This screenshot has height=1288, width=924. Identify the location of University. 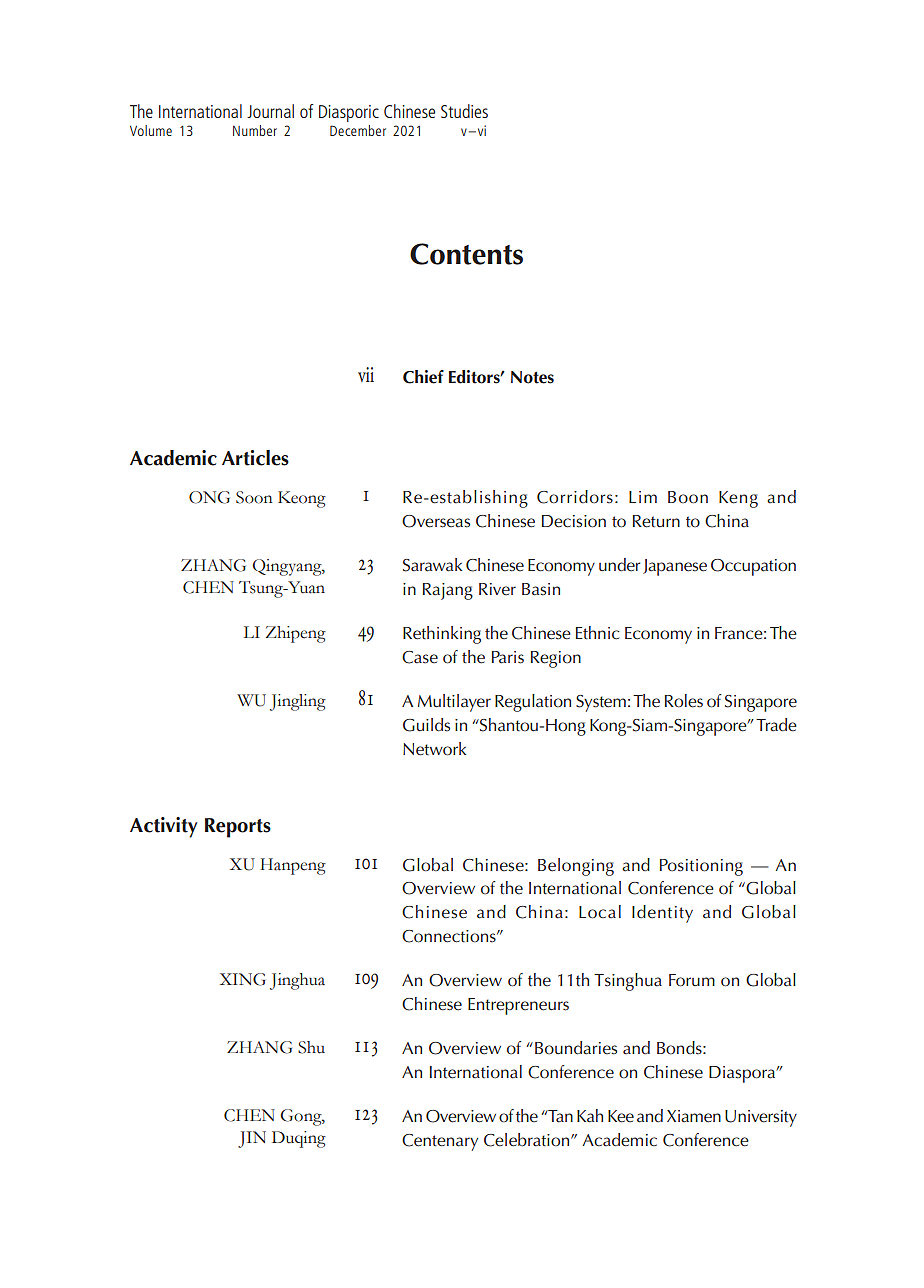
(761, 1118).
